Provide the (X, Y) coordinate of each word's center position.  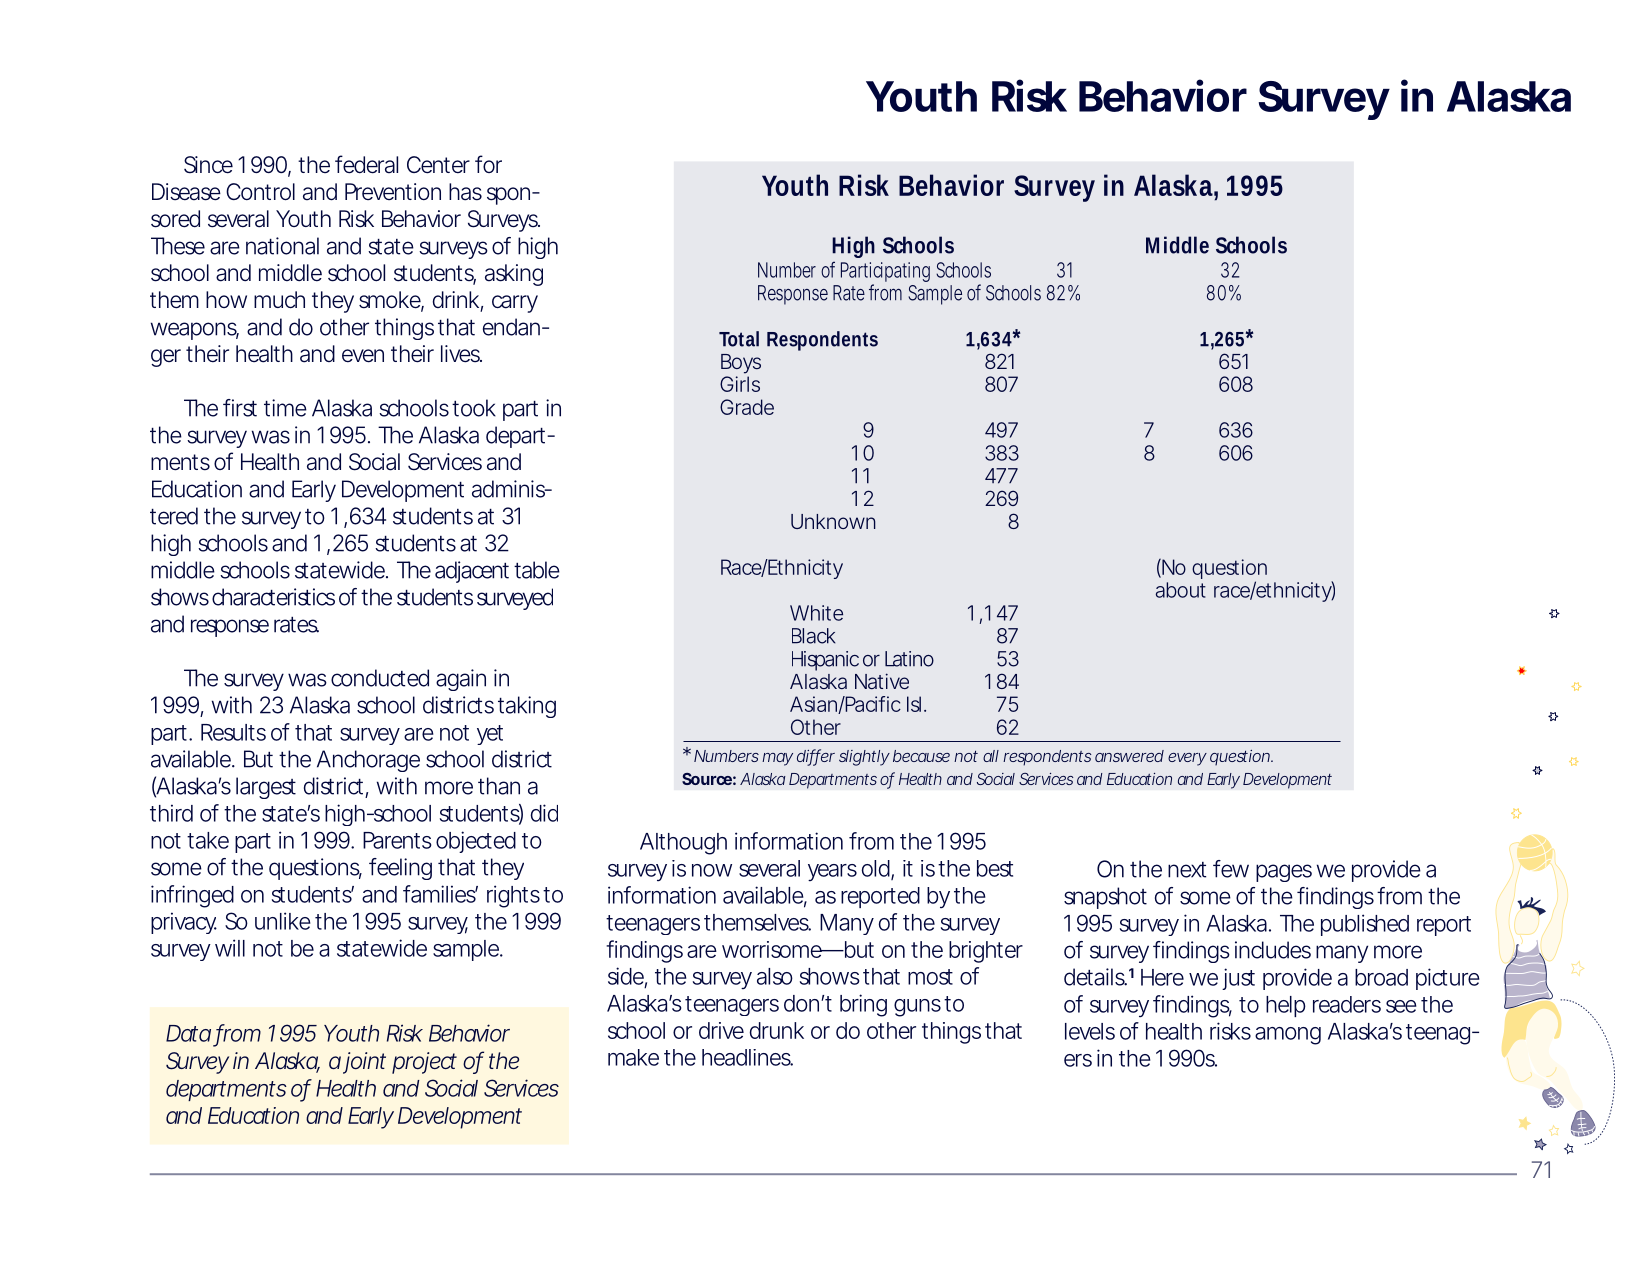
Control (260, 192)
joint (364, 1063)
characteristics (273, 597)
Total (739, 339)
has (465, 192)
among (1288, 1036)
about (1181, 590)
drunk (777, 1030)
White (816, 613)
